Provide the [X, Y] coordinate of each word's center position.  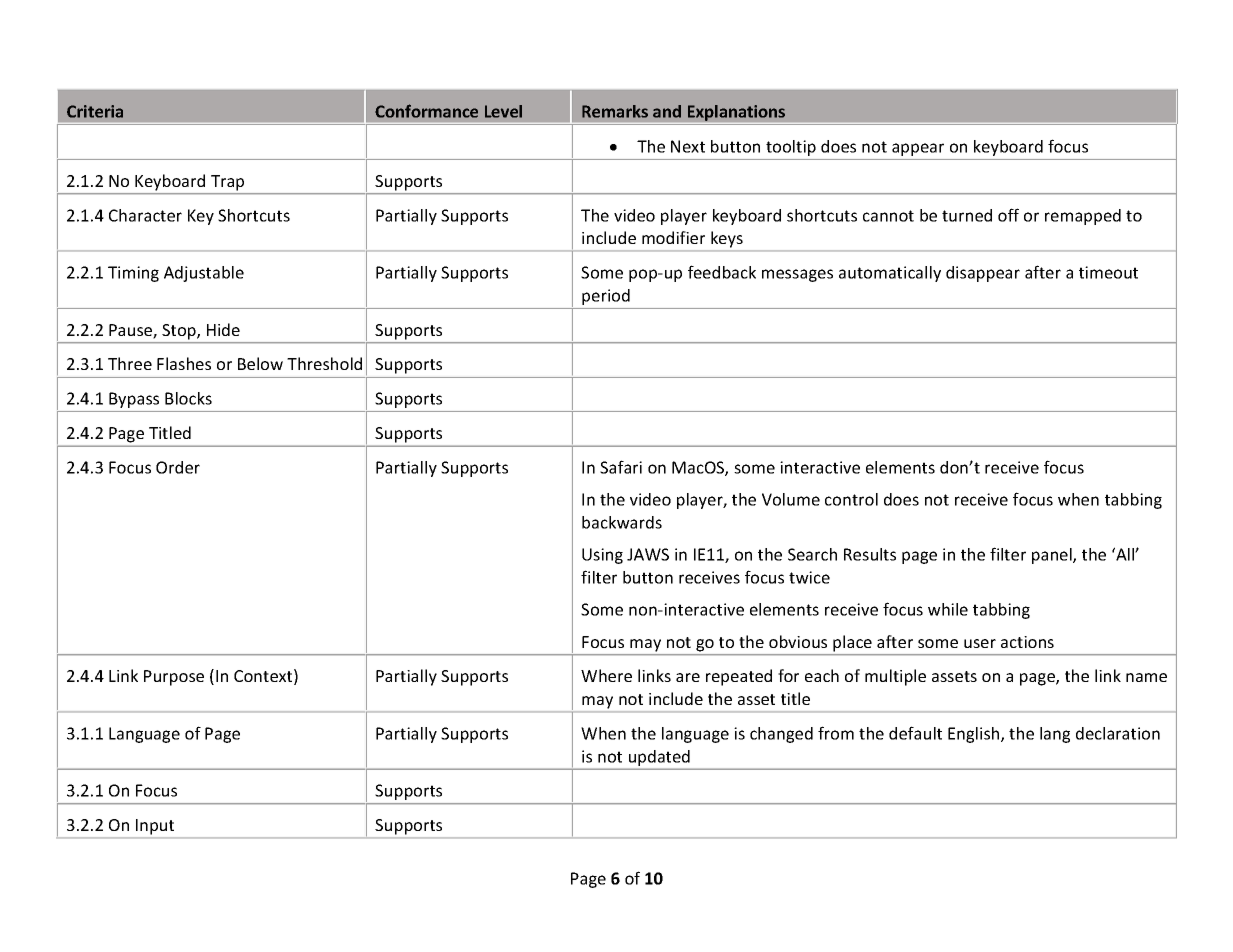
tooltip [791, 148]
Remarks [615, 111]
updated [659, 758]
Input [155, 827]
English [975, 735]
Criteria [95, 111]
